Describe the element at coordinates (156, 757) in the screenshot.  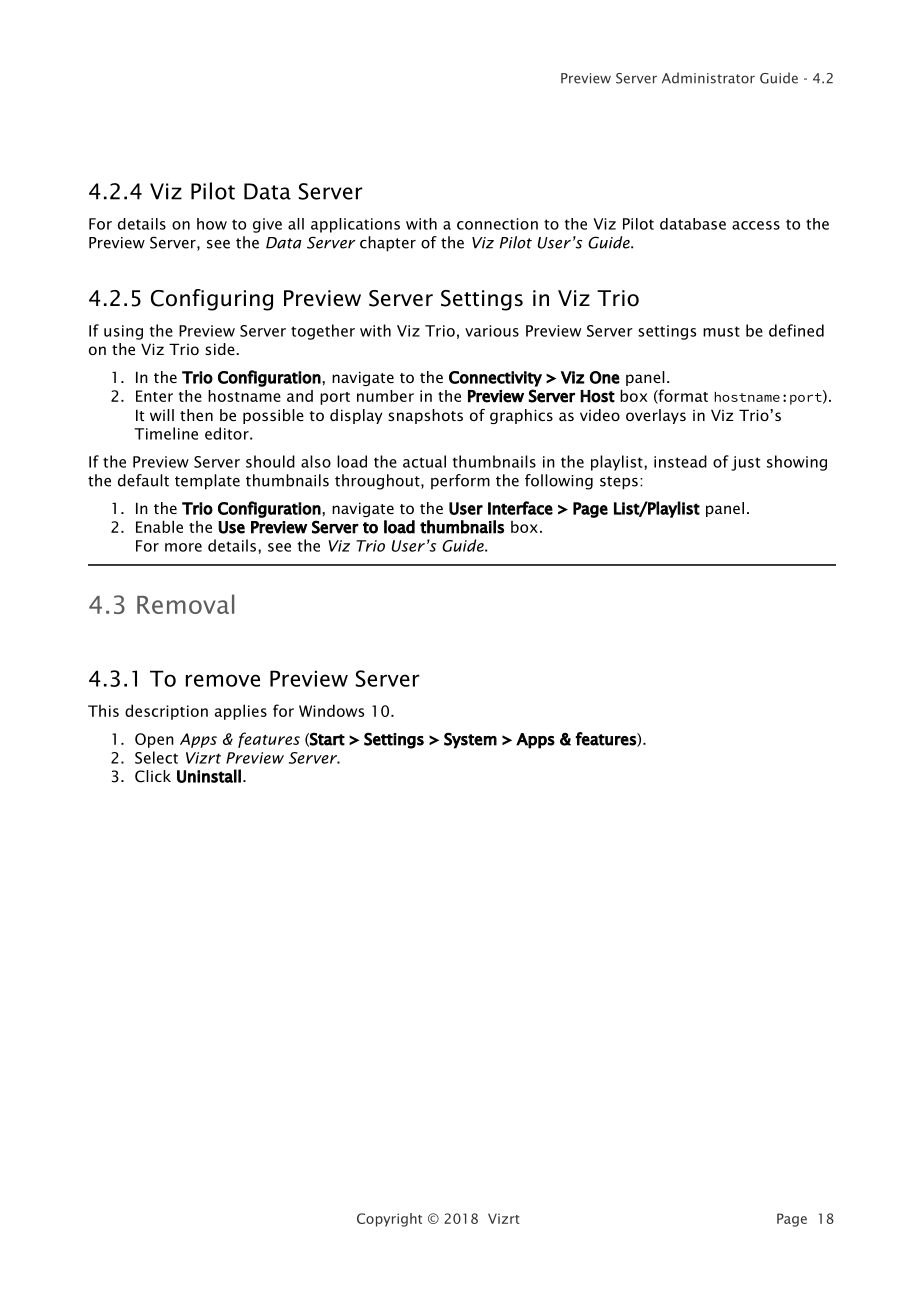
I see `Select` at that location.
